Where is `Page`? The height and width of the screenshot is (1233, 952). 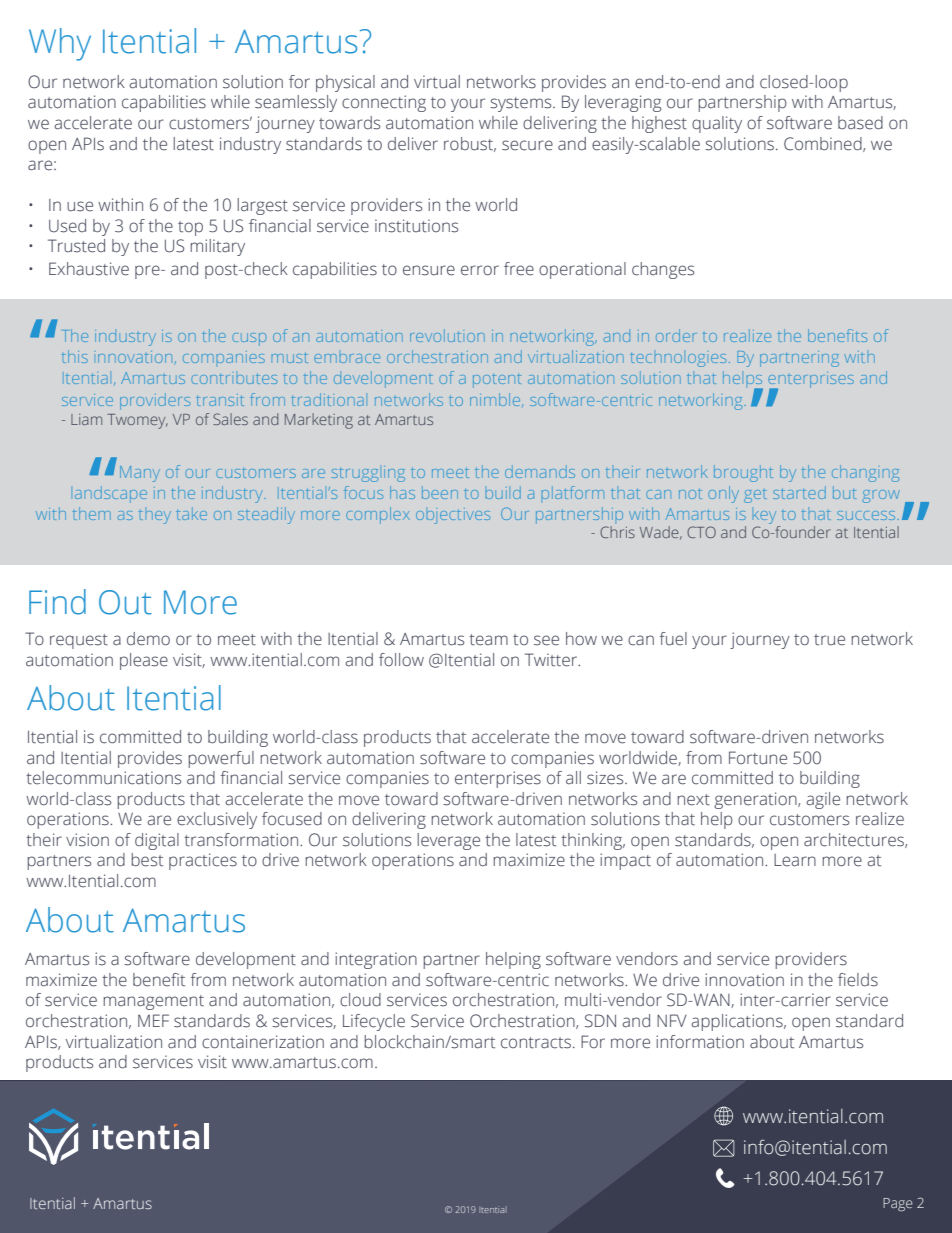
Page is located at coordinates (898, 1205).
